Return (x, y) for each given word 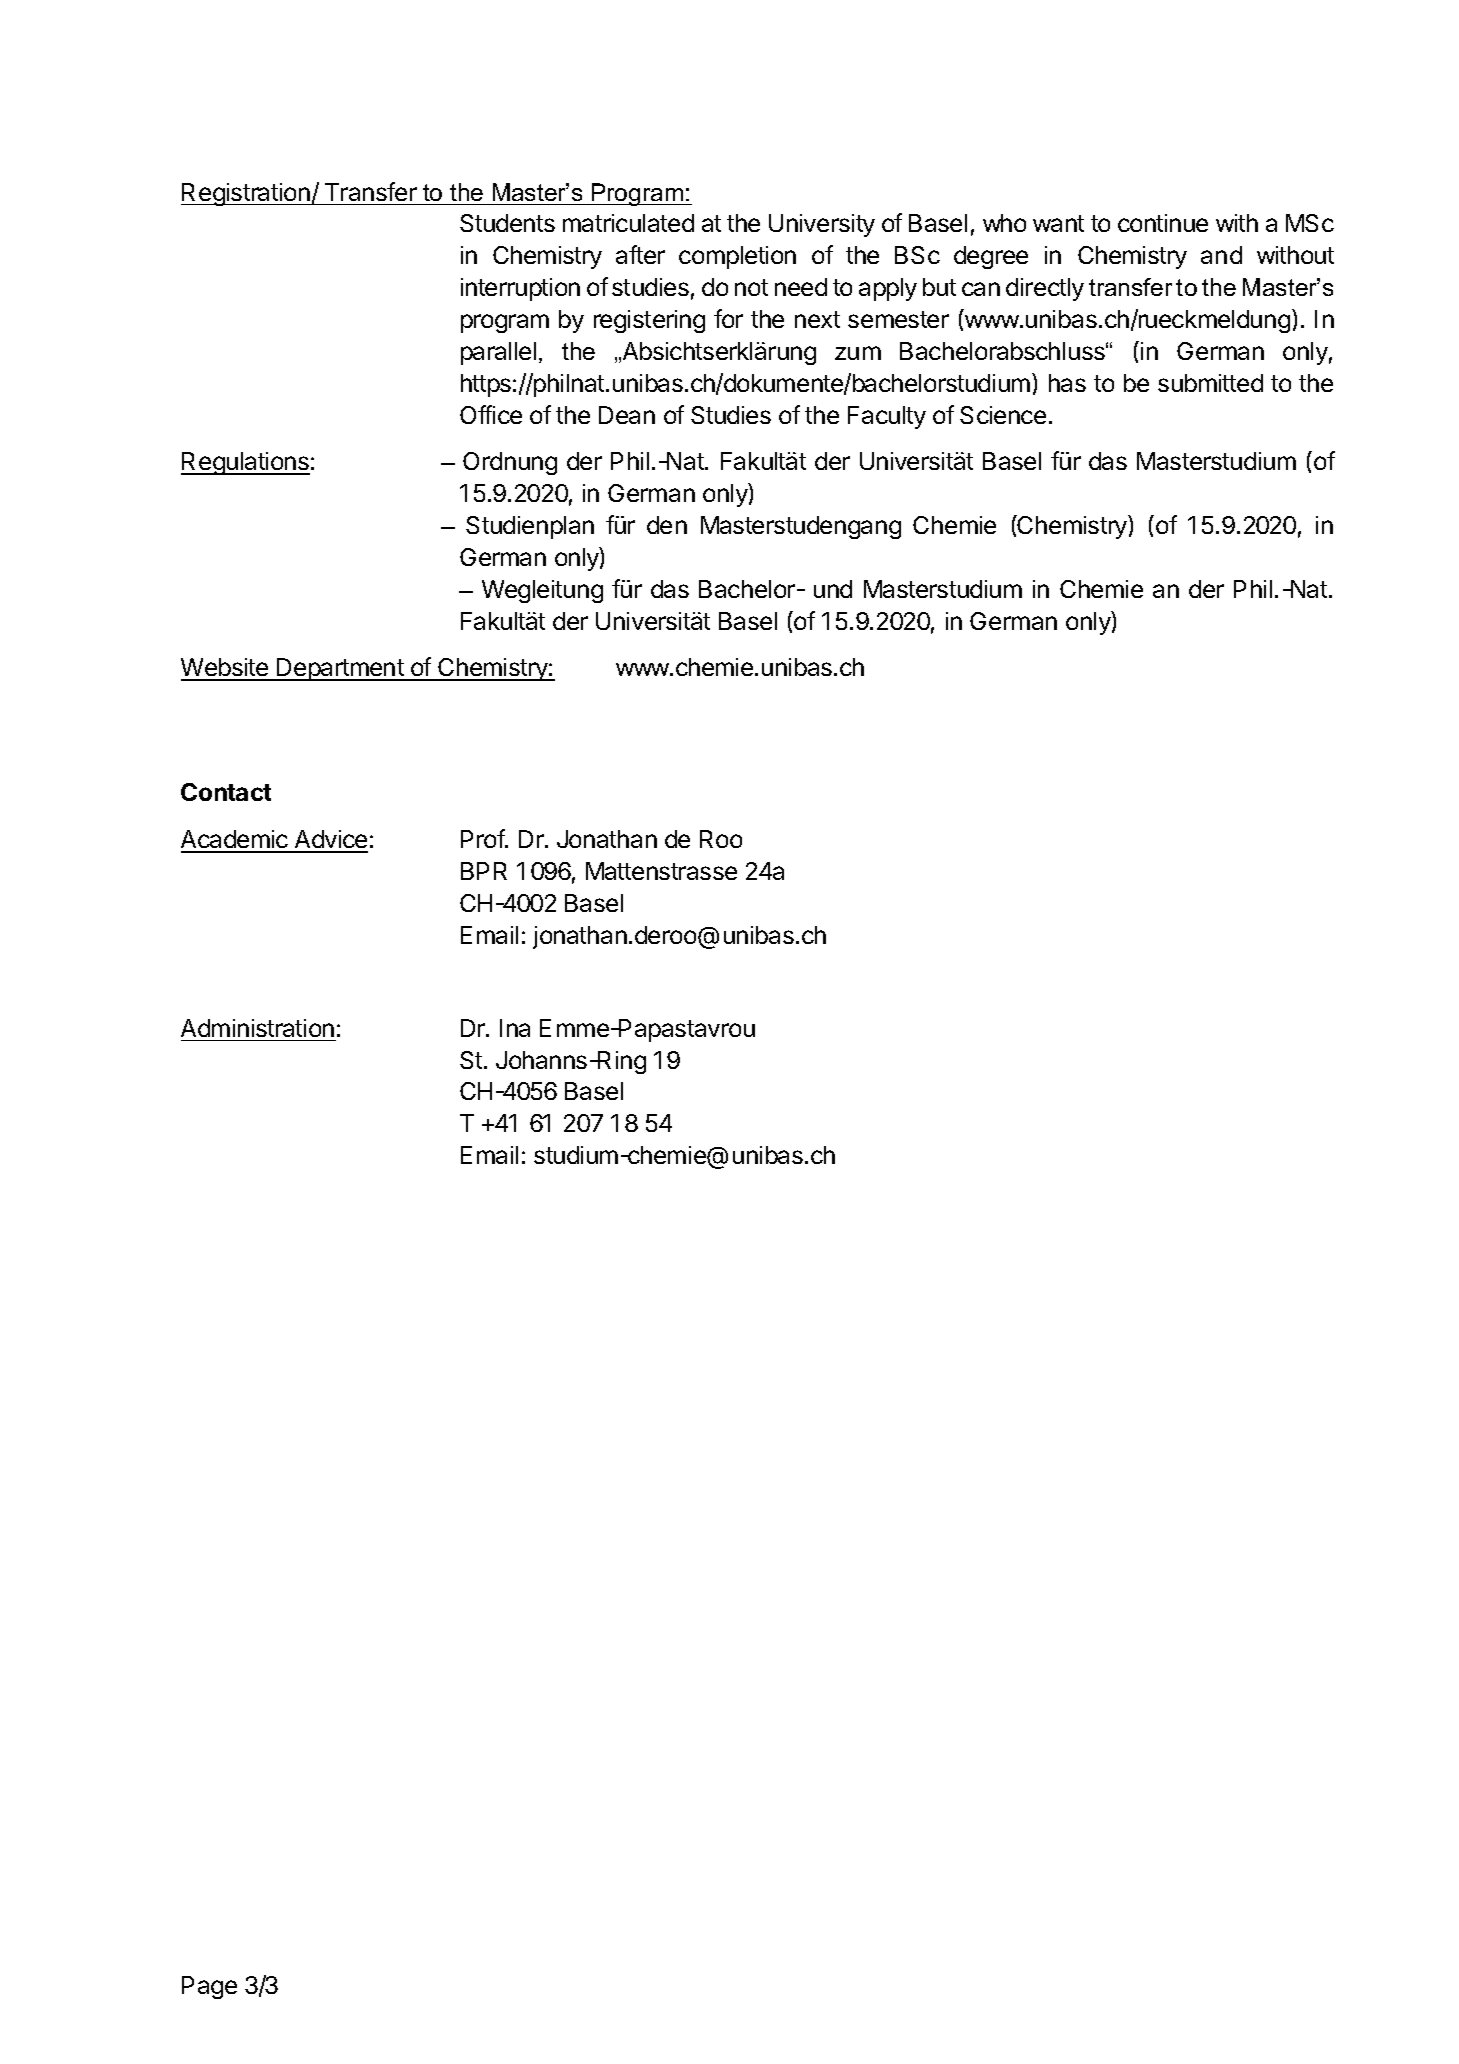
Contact (226, 792)
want (1058, 223)
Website (226, 669)
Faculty (887, 417)
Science (1003, 415)
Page (209, 1987)
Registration (246, 194)
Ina (515, 1028)
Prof (483, 838)
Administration (257, 1028)
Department (340, 669)
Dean (627, 415)
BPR (484, 871)
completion (737, 257)
